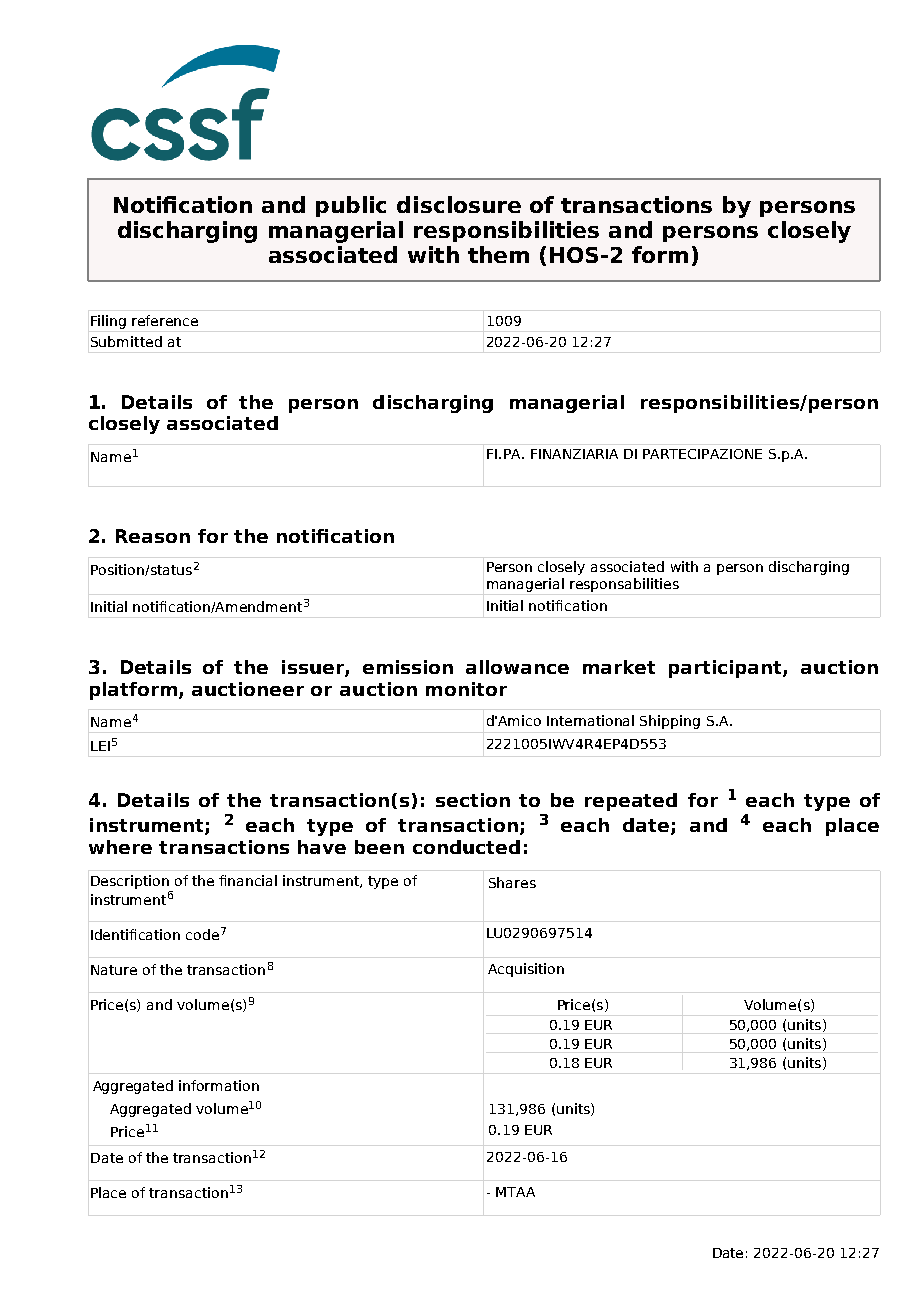  What do you see at coordinates (512, 882) in the document?
I see `Shares` at bounding box center [512, 882].
